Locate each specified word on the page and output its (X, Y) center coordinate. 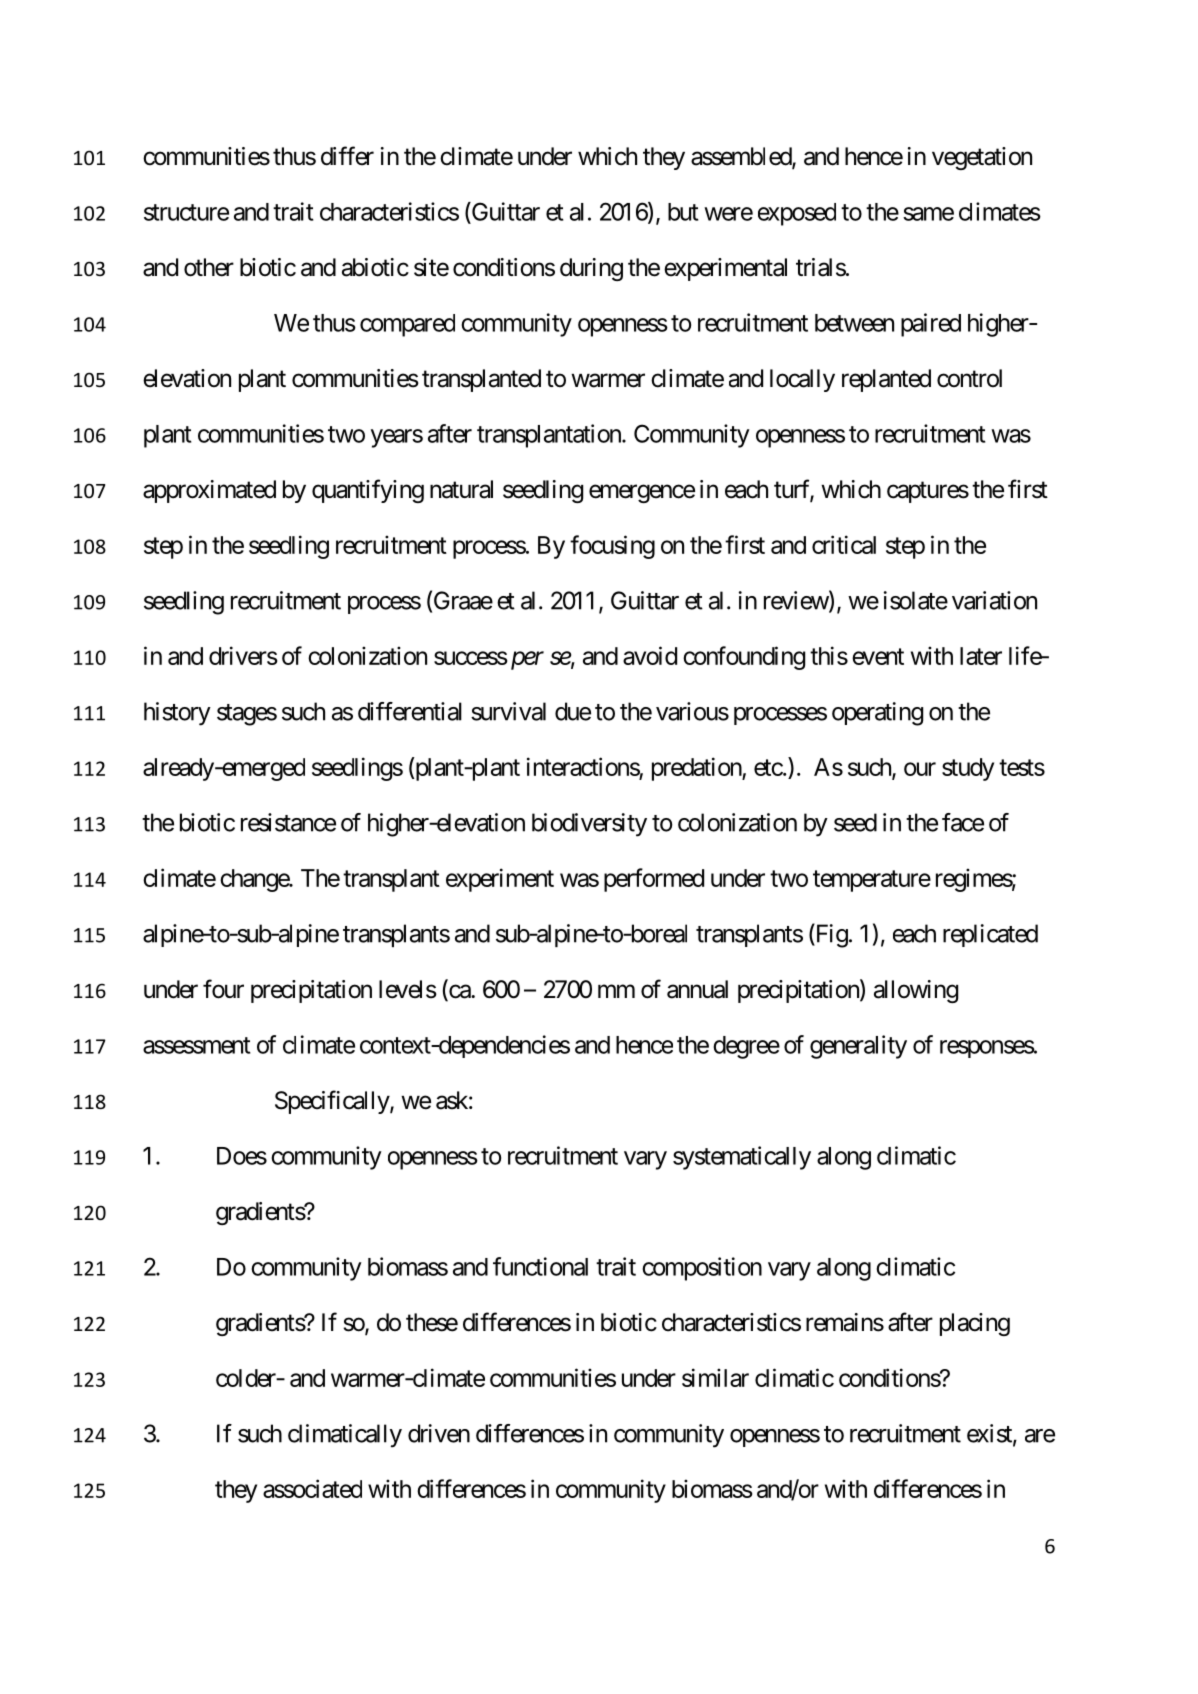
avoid (650, 655)
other (209, 267)
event (878, 656)
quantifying (368, 491)
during (591, 269)
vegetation (982, 158)
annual (697, 989)
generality (858, 1047)
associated (312, 1488)
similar (715, 1377)
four (223, 989)
